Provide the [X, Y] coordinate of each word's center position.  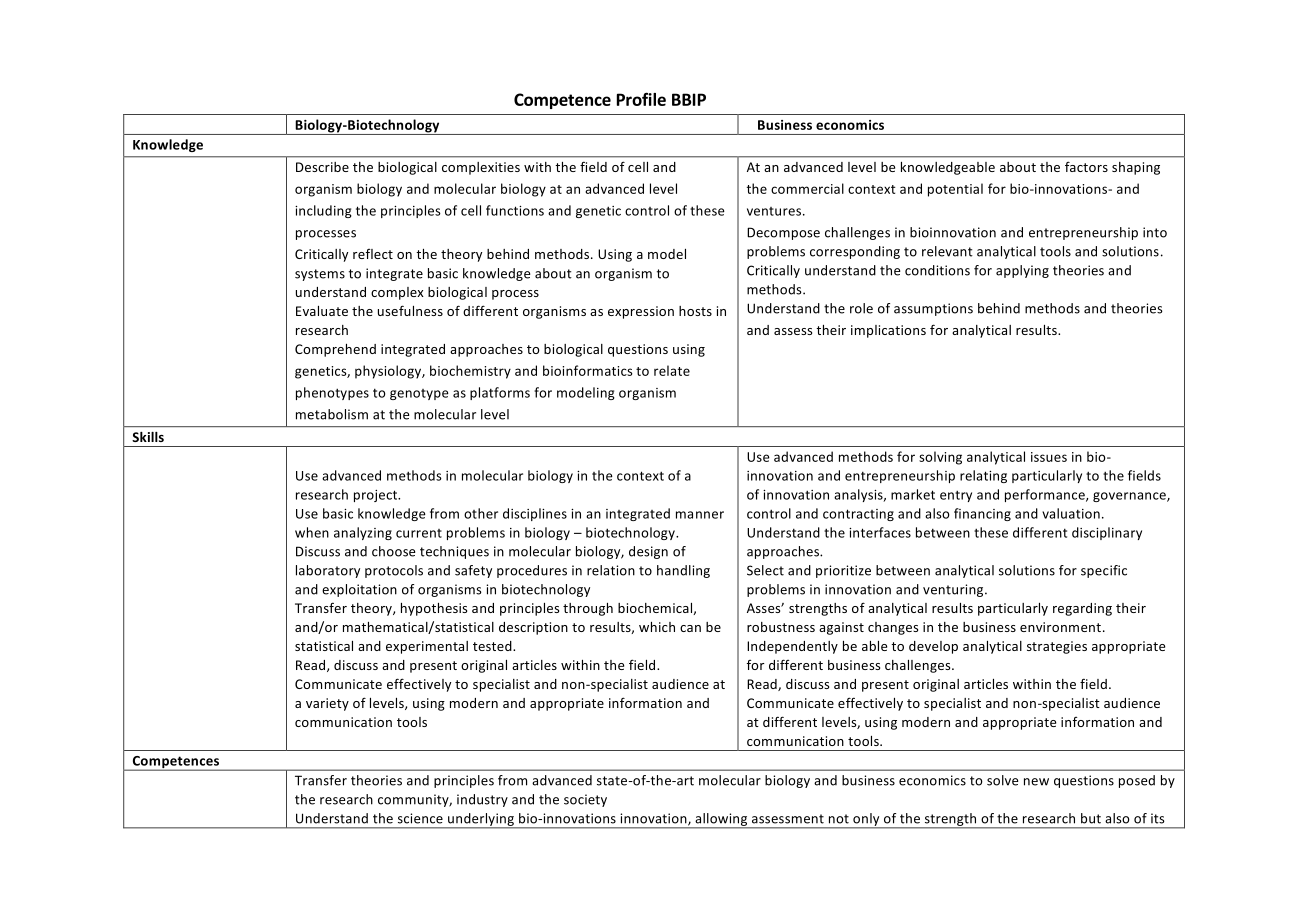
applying [1022, 271]
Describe [322, 167]
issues [1049, 457]
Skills [148, 437]
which [657, 627]
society [585, 800]
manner [700, 515]
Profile [641, 99]
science [420, 818]
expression [641, 312]
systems [320, 275]
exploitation [359, 590]
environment [1060, 627]
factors [1086, 166]
